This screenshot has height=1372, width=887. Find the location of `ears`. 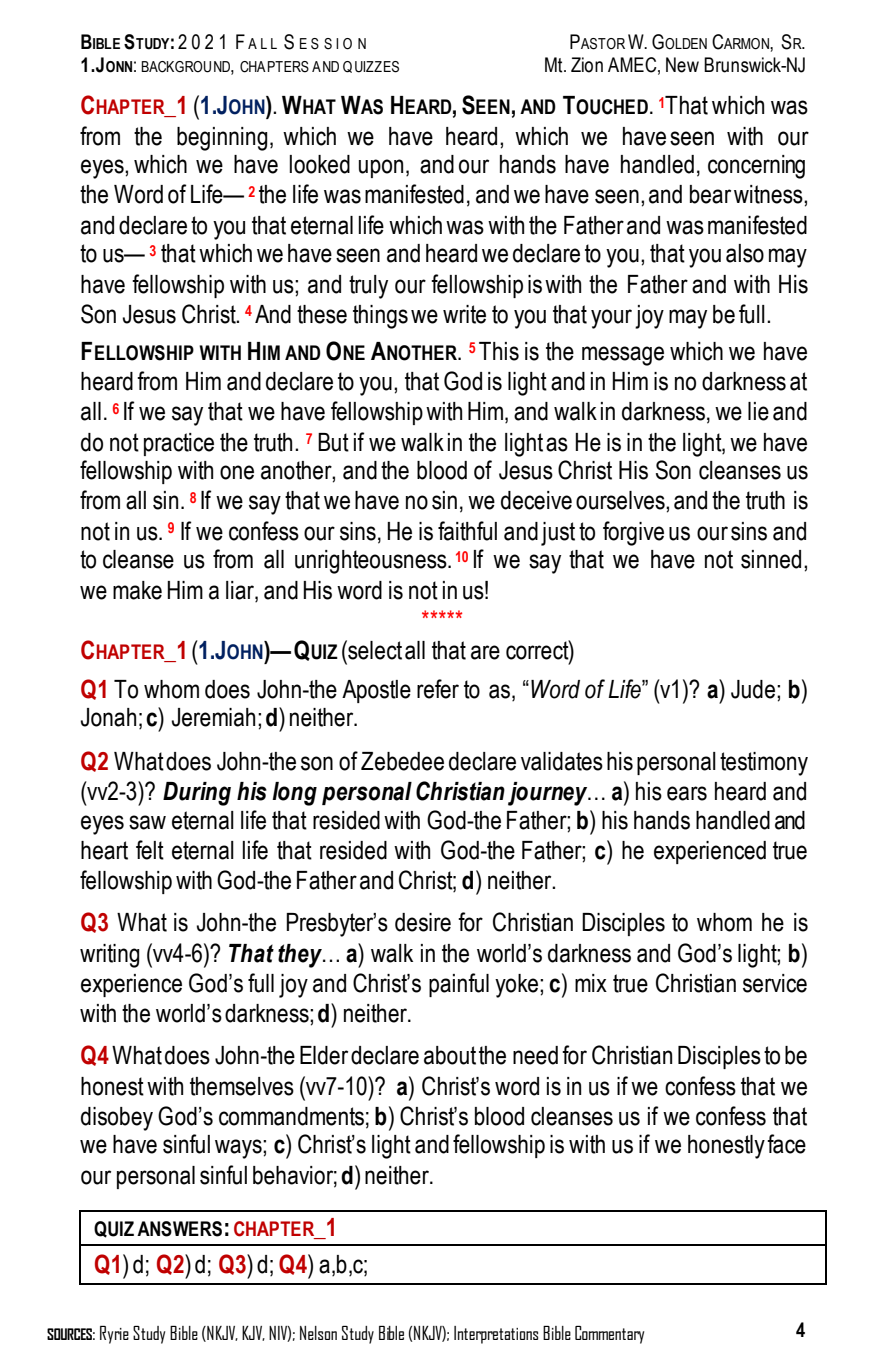

ears is located at coordinates (687, 793).
